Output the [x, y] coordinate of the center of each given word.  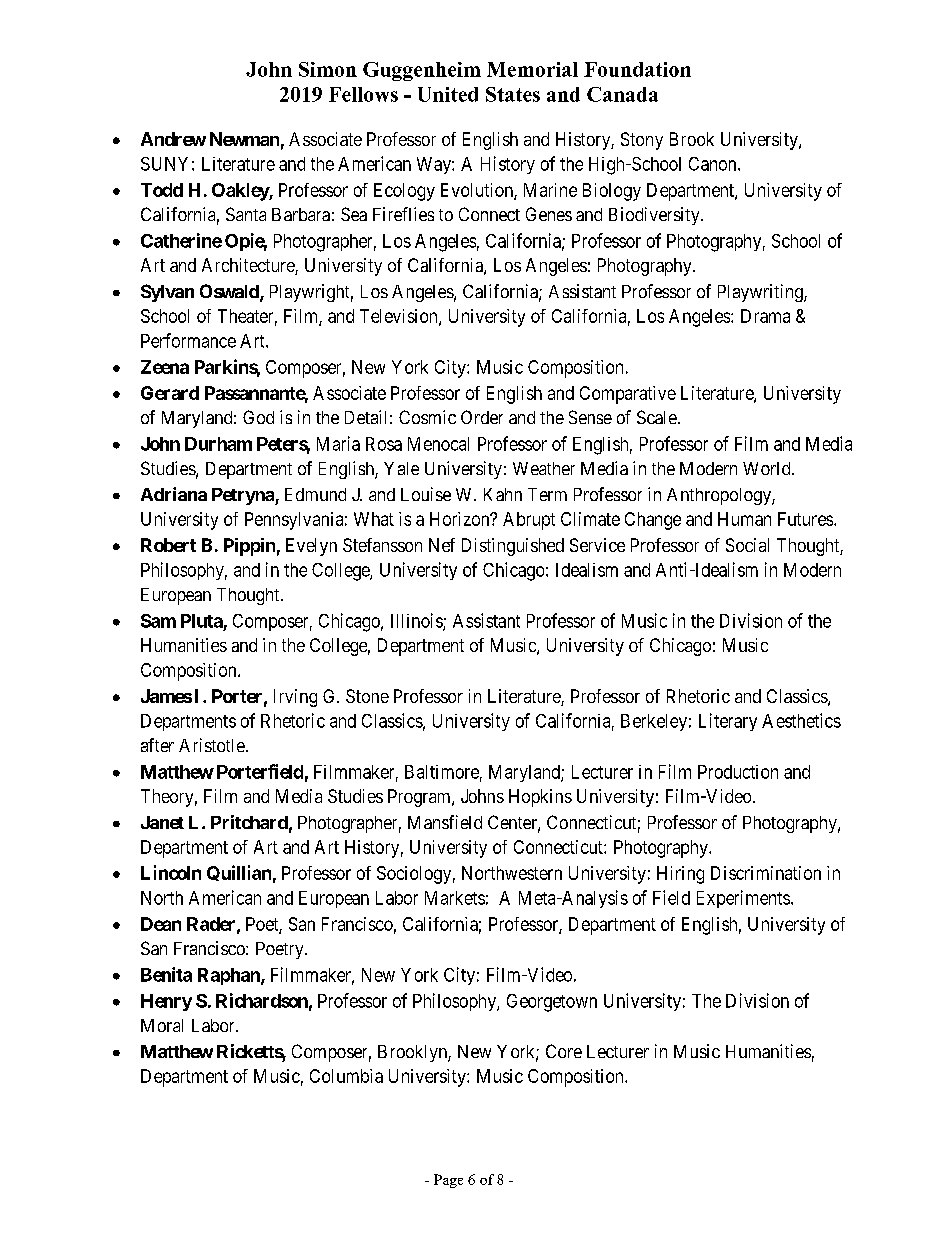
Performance [188, 340]
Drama [765, 316]
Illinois [417, 621]
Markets [455, 898]
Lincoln [171, 872]
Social [747, 545]
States [513, 94]
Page [448, 1181]
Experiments [743, 899]
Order [482, 417]
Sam [158, 621]
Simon [328, 69]
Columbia [346, 1076]
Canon [714, 164]
